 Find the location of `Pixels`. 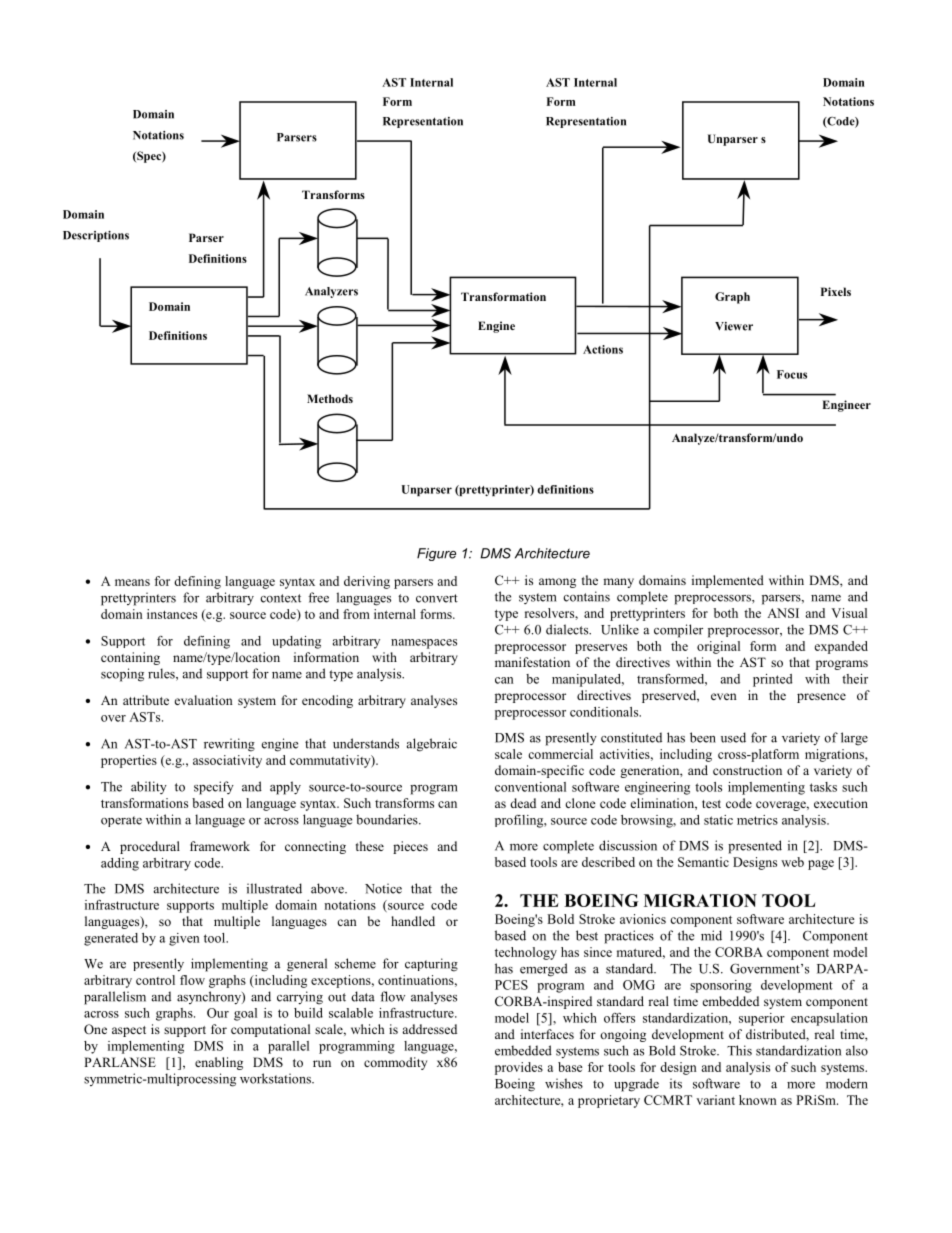

Pixels is located at coordinates (836, 291).
